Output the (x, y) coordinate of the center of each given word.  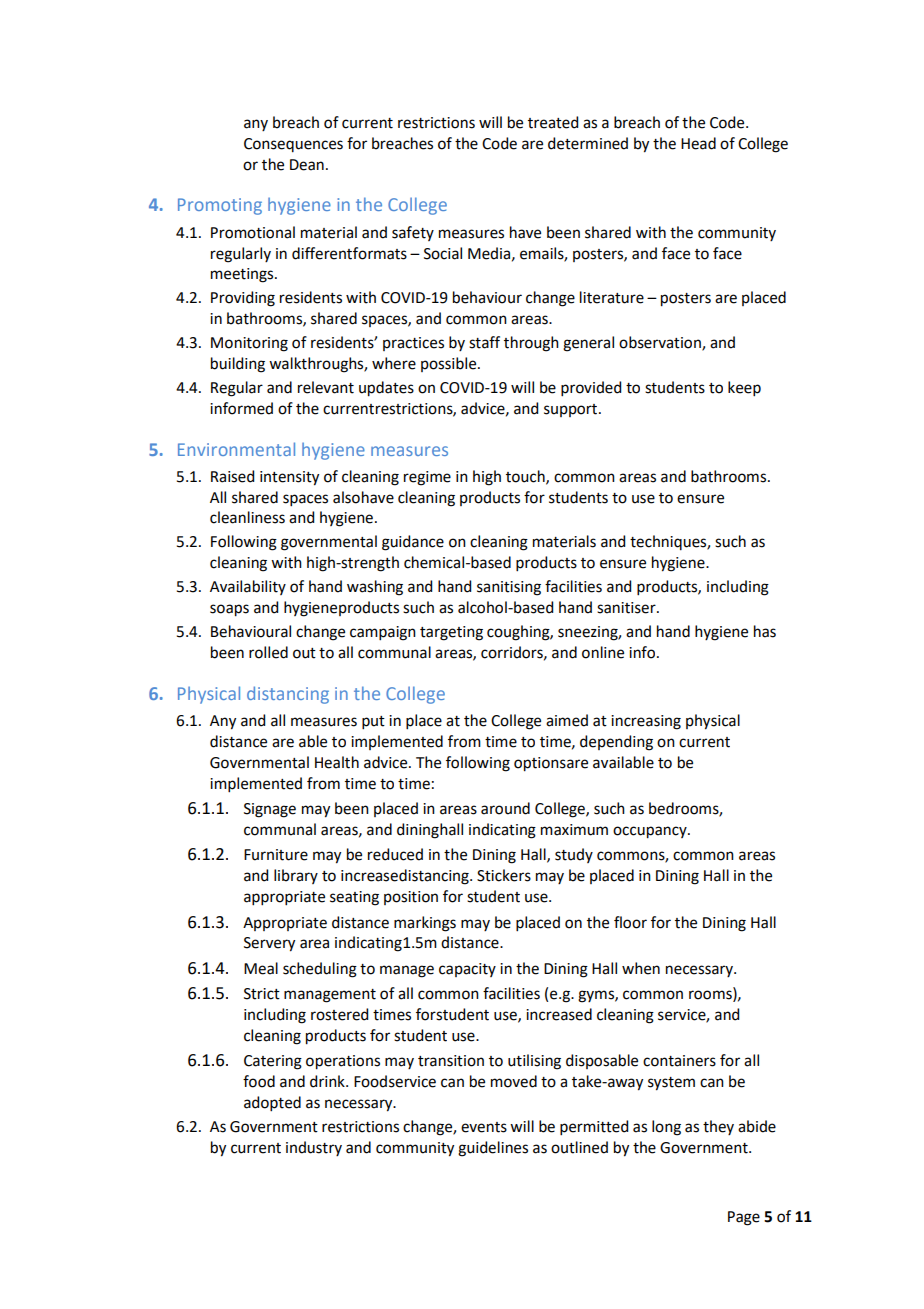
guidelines (493, 1149)
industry (314, 1148)
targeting (451, 633)
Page (744, 1218)
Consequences (293, 145)
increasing (646, 722)
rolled (268, 652)
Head (698, 143)
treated (553, 122)
